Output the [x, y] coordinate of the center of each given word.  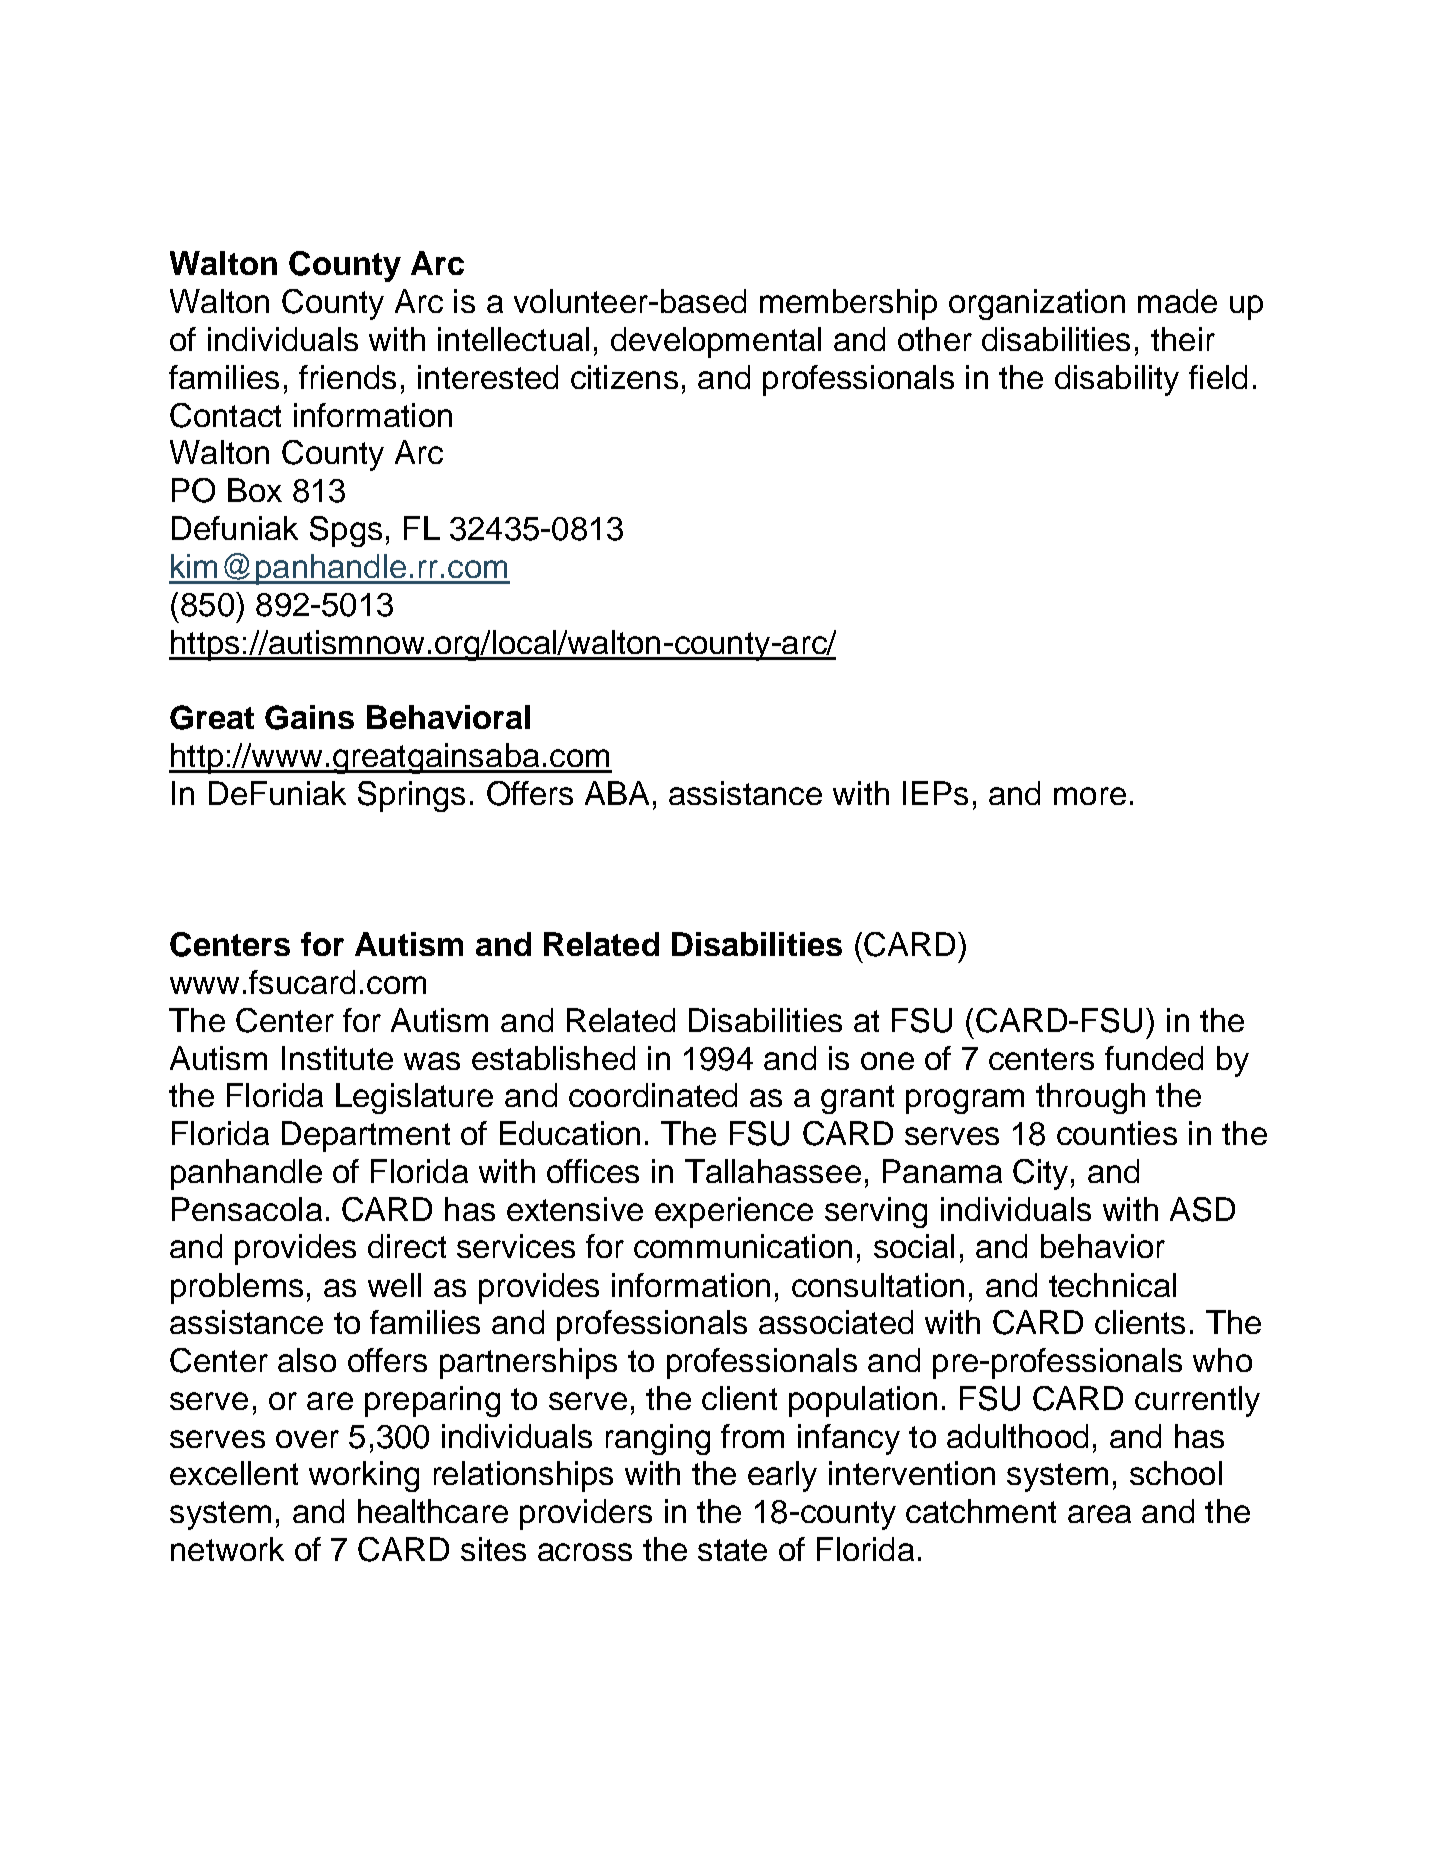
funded [1154, 1058]
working [364, 1476]
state [732, 1550]
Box [255, 490]
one [887, 1061]
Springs [411, 796]
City [1040, 1174]
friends [347, 377]
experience [734, 1212]
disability [1117, 380]
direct [407, 1246]
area [1099, 1514]
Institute [337, 1058]
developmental [716, 342]
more [1090, 796]
